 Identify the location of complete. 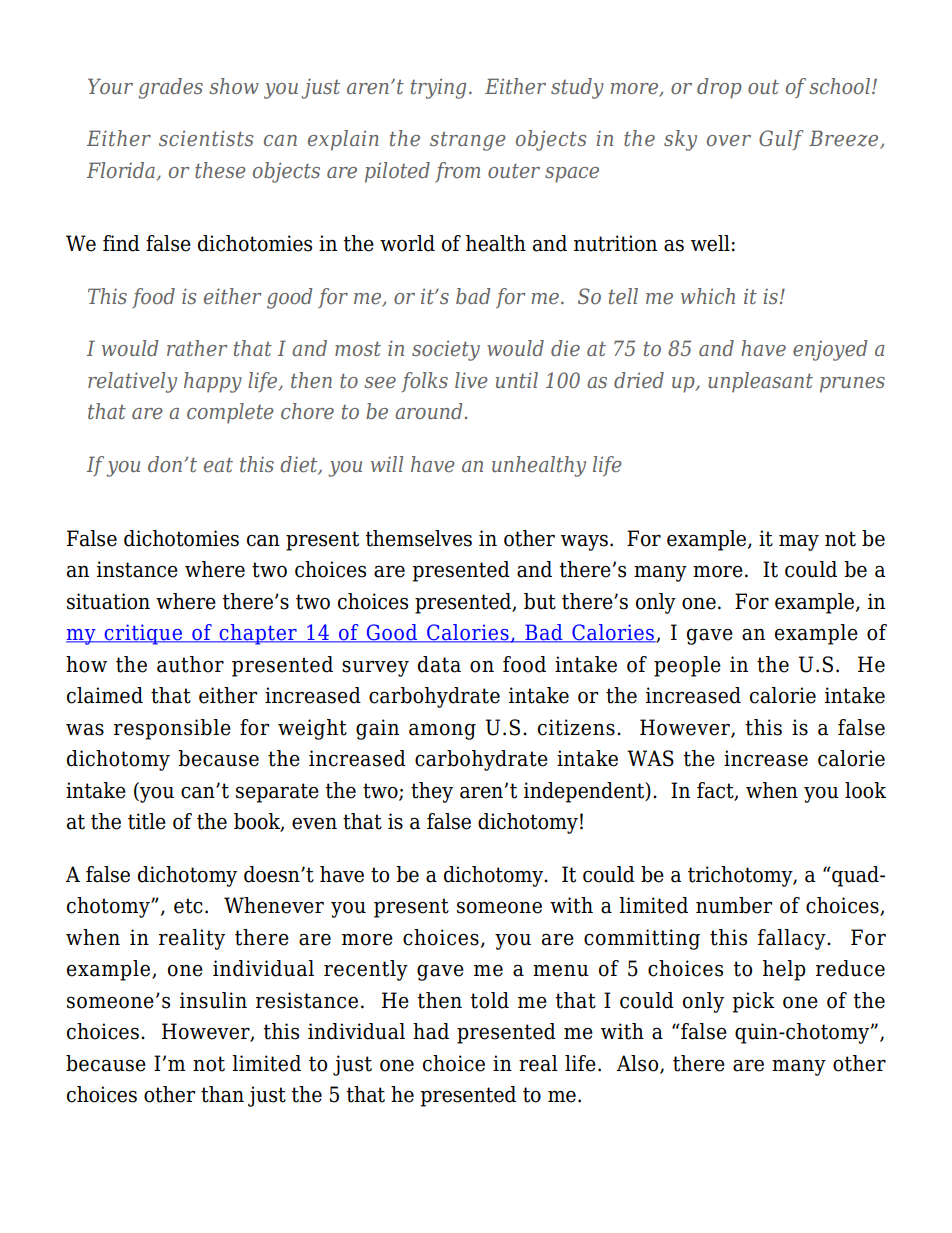
(230, 413).
